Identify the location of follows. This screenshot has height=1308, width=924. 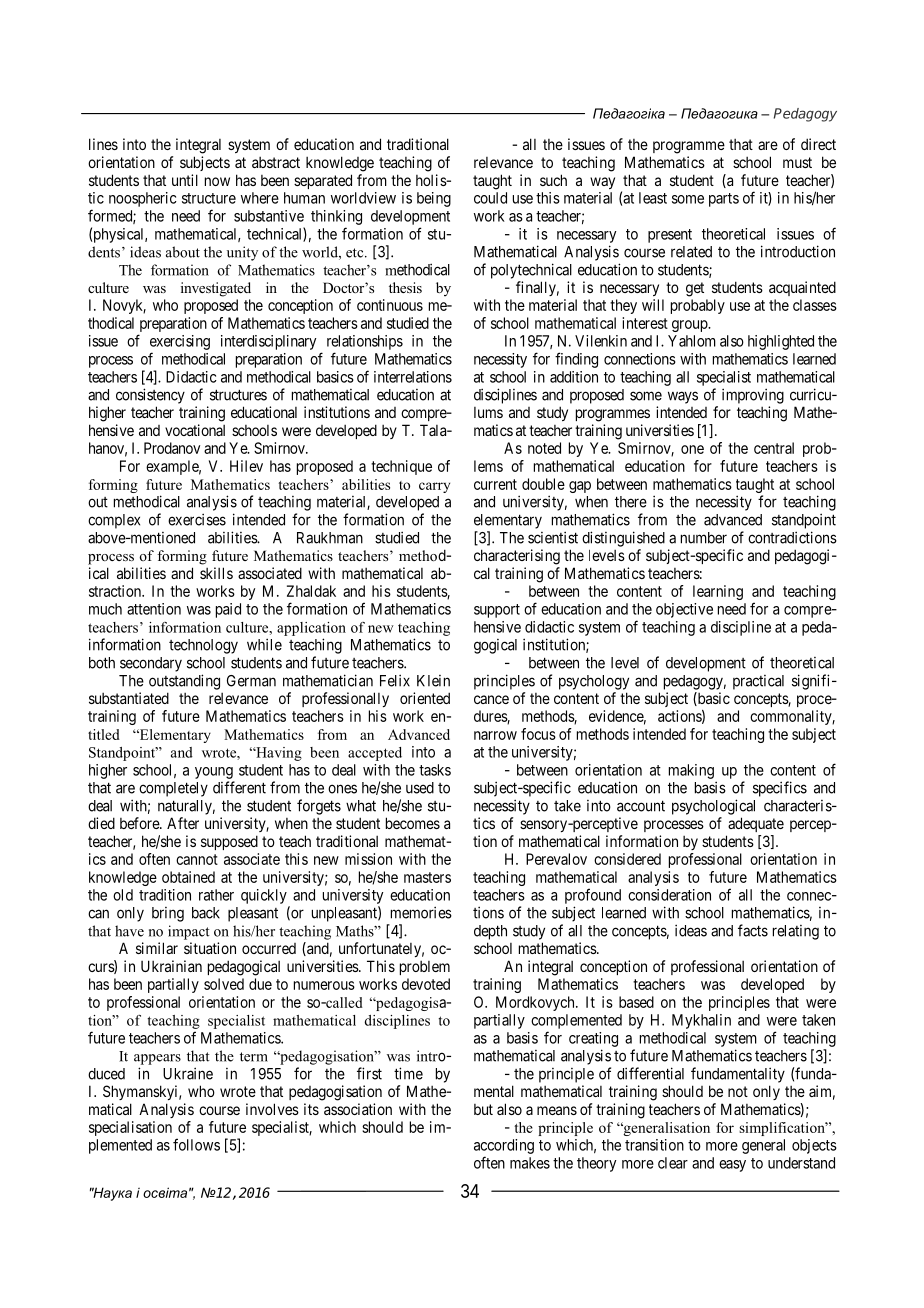
(196, 1144).
